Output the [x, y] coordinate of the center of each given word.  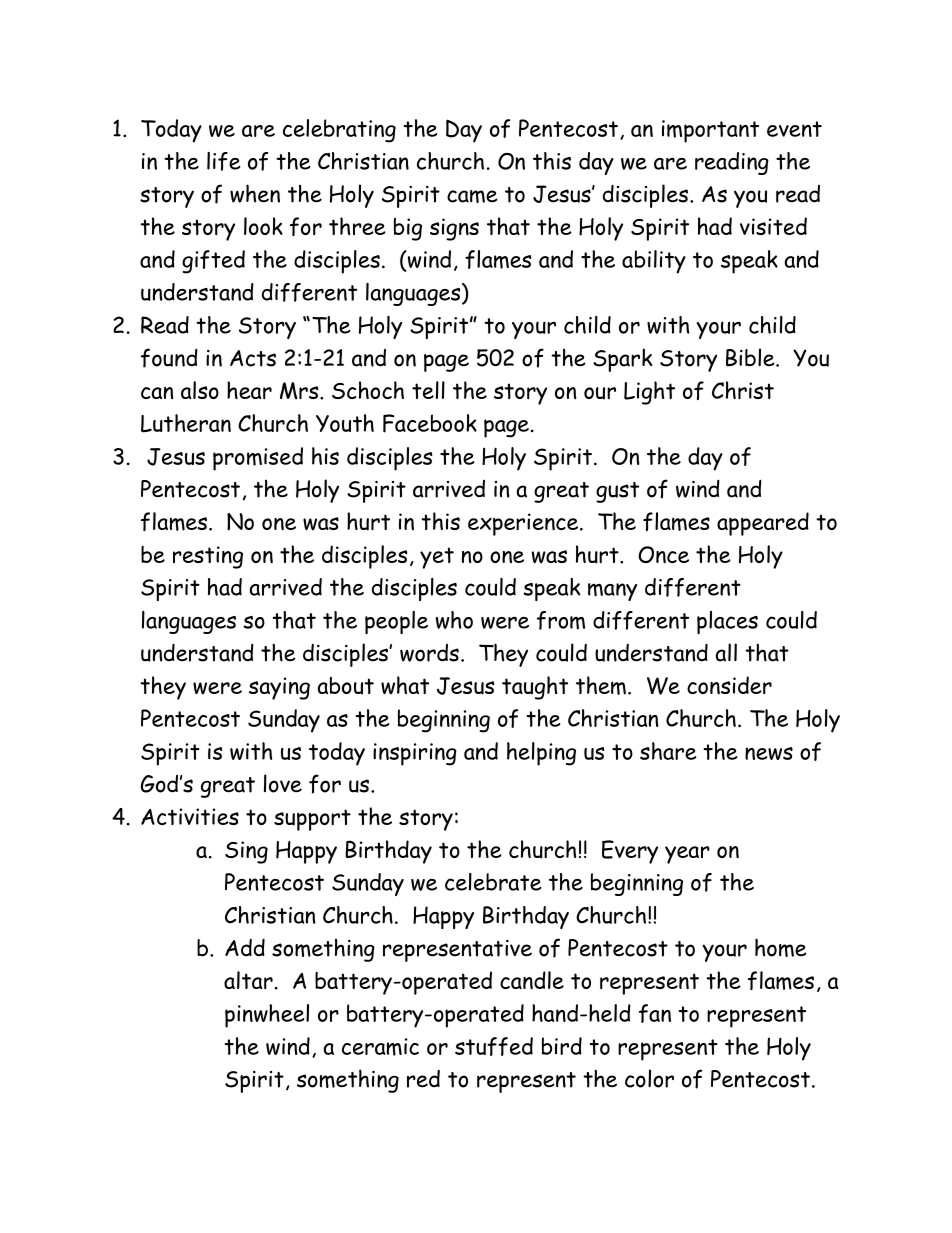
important [710, 131]
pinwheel [267, 1016]
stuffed [494, 1046]
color [649, 1078]
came [472, 196]
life [224, 161]
